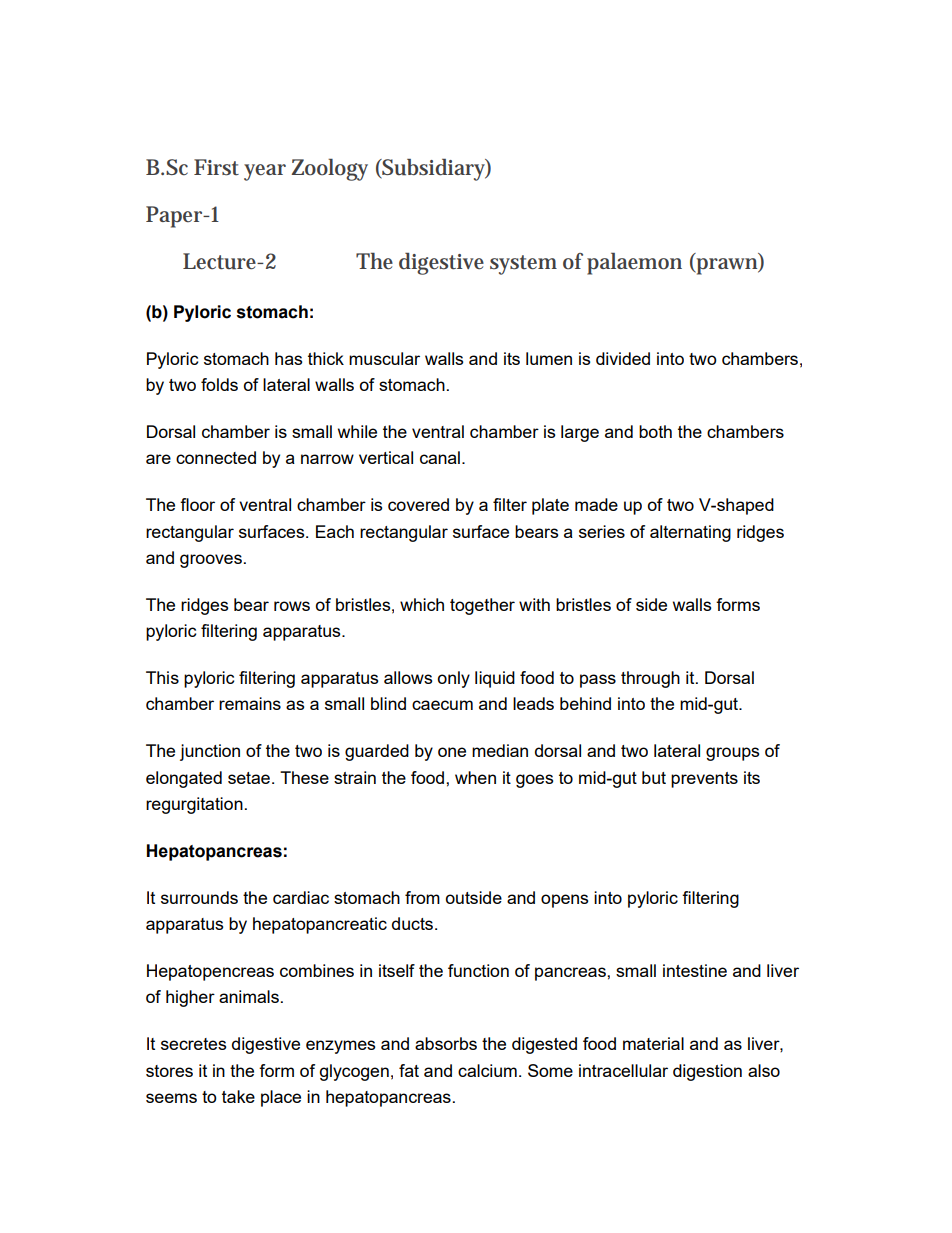 This screenshot has width=952, height=1233. What do you see at coordinates (623, 358) in the screenshot?
I see `divided` at bounding box center [623, 358].
